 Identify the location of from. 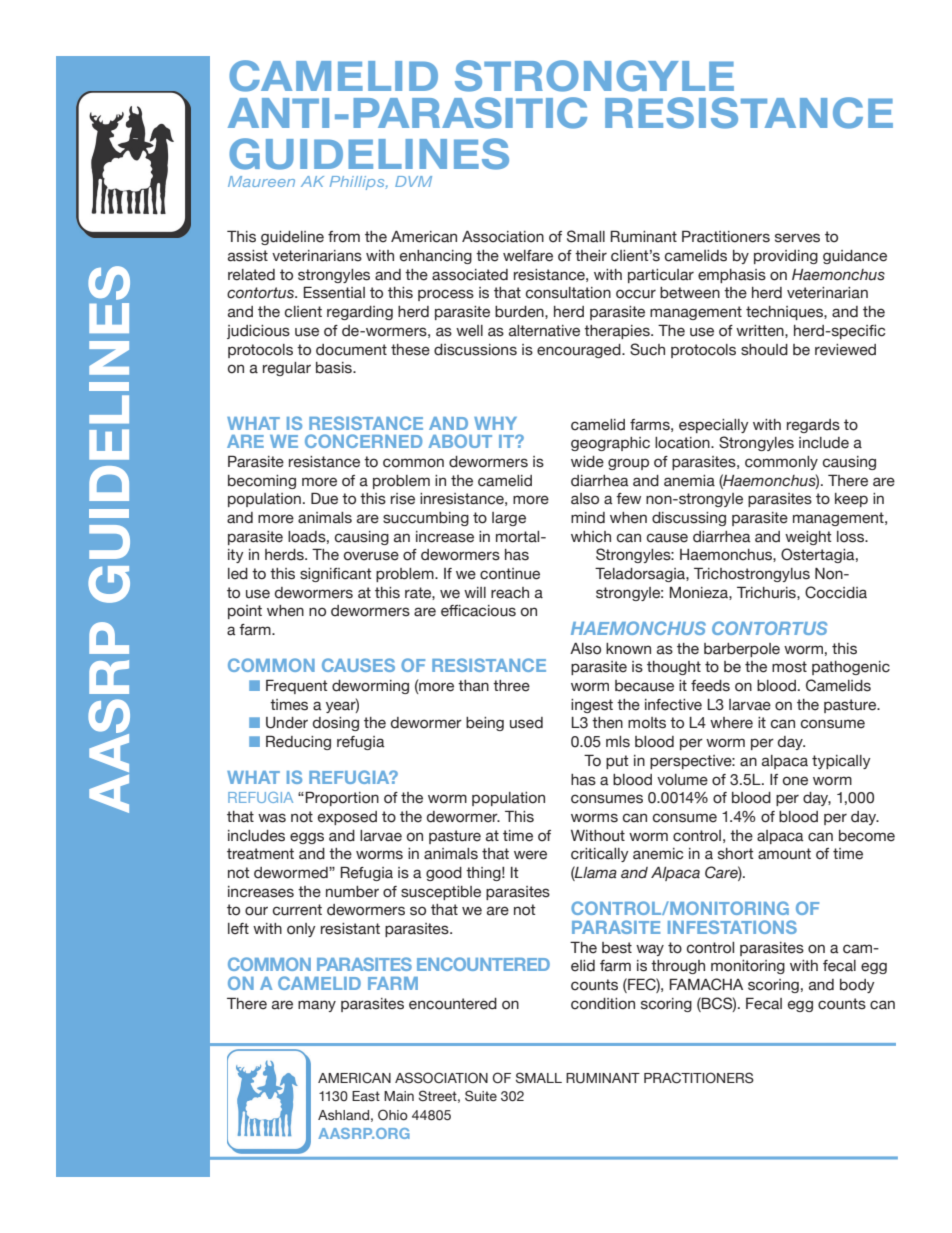
(344, 237).
